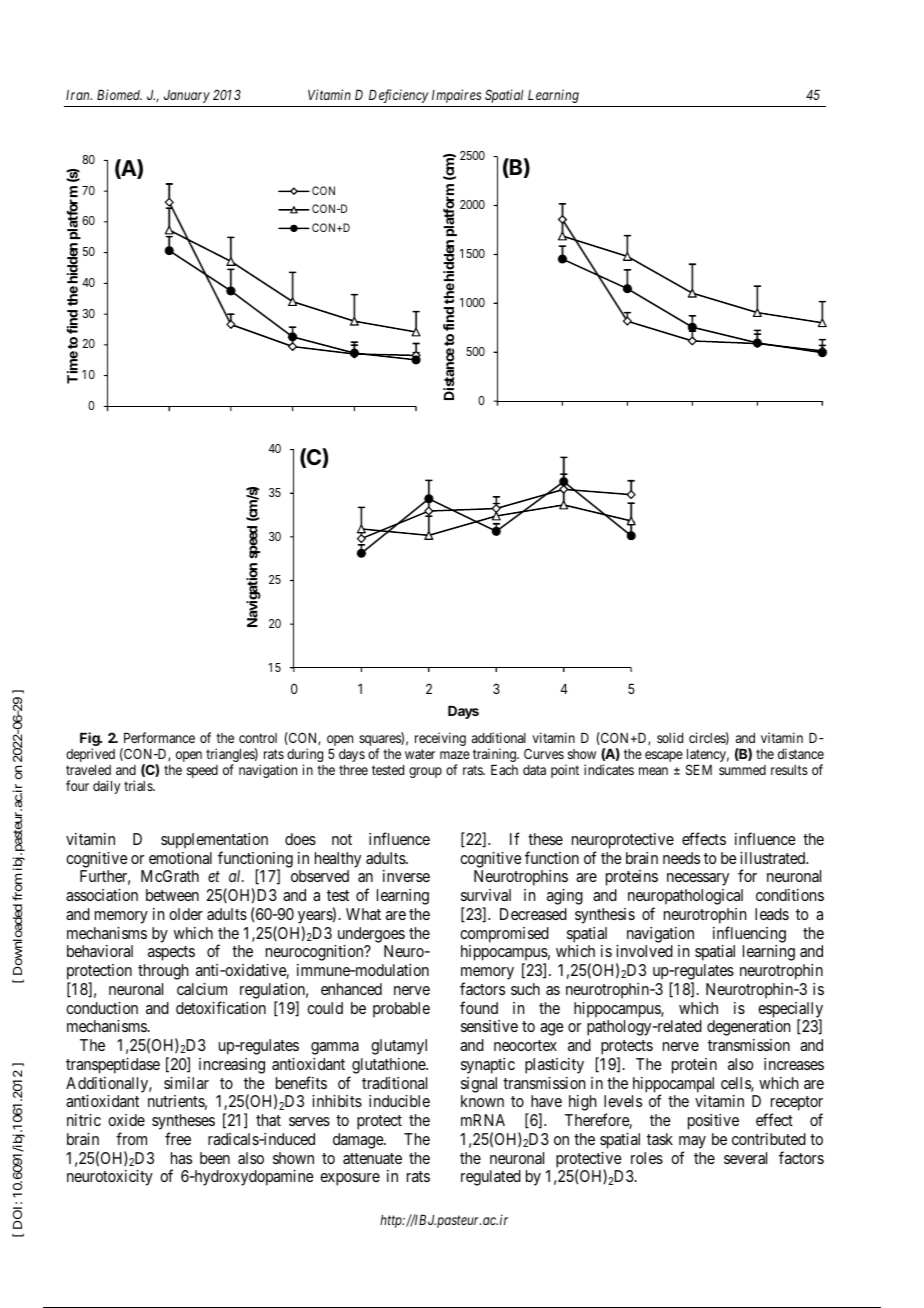  Describe the element at coordinates (371, 935) in the screenshot. I see `undergoes` at that location.
